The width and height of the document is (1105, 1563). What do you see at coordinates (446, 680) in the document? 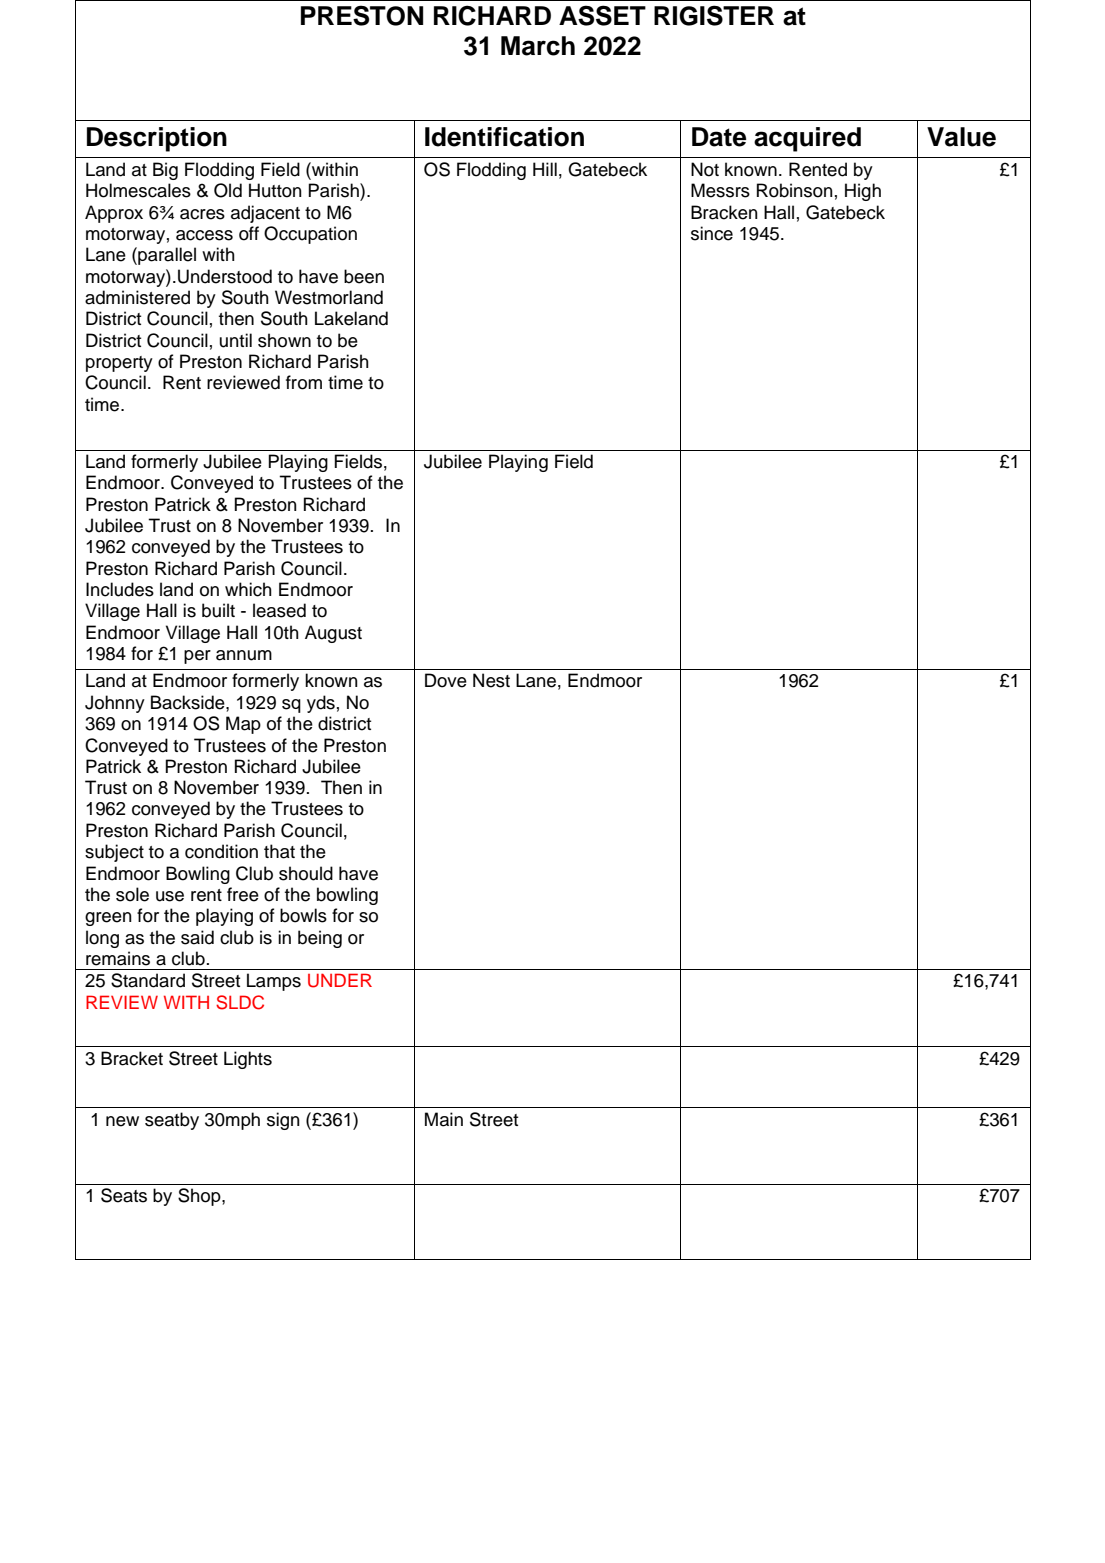
I see `Dove` at bounding box center [446, 680].
